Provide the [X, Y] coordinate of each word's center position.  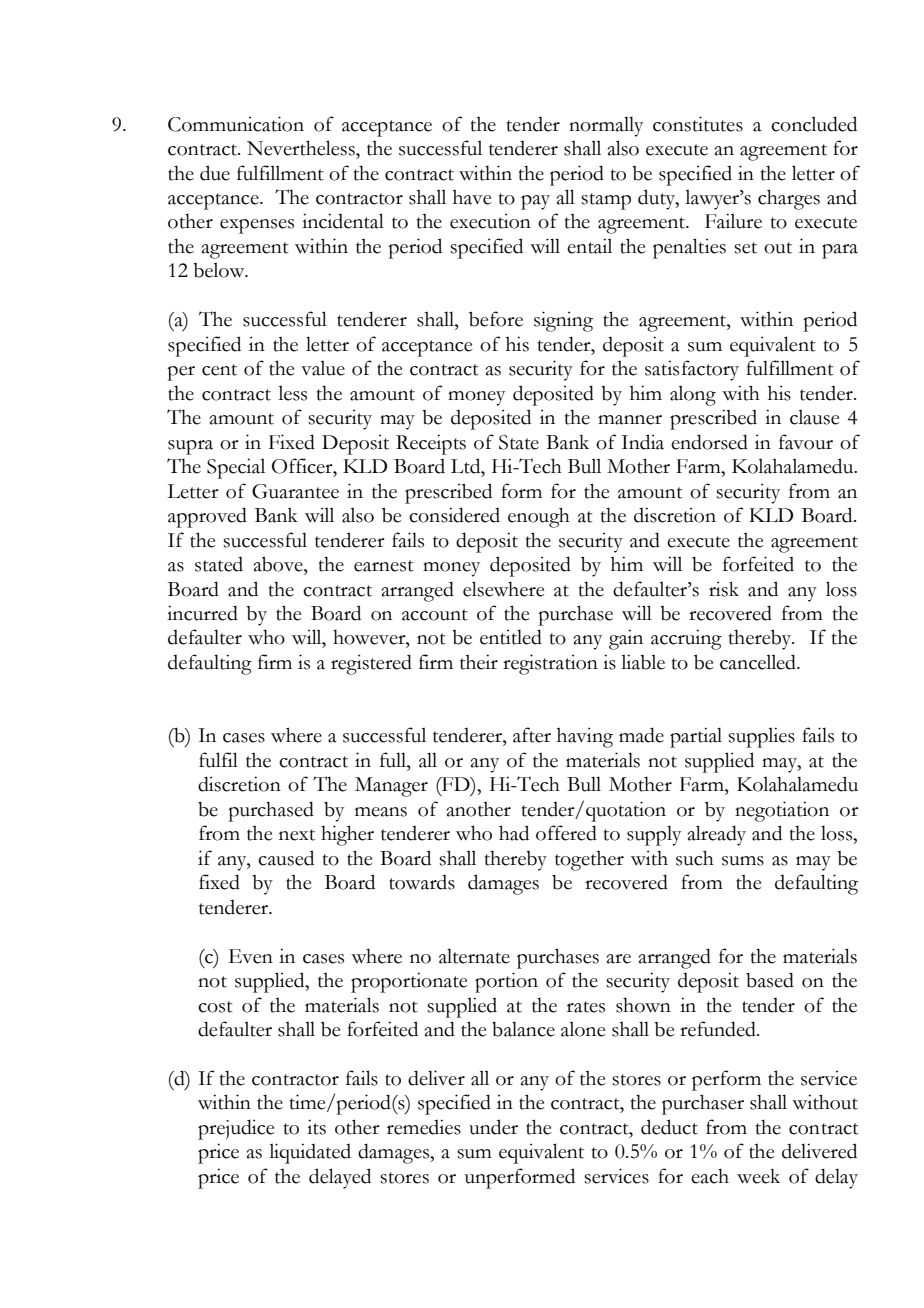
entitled [511, 637]
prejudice [236, 1129]
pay [535, 202]
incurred [202, 613]
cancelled [759, 662]
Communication [236, 124]
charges [789, 199]
